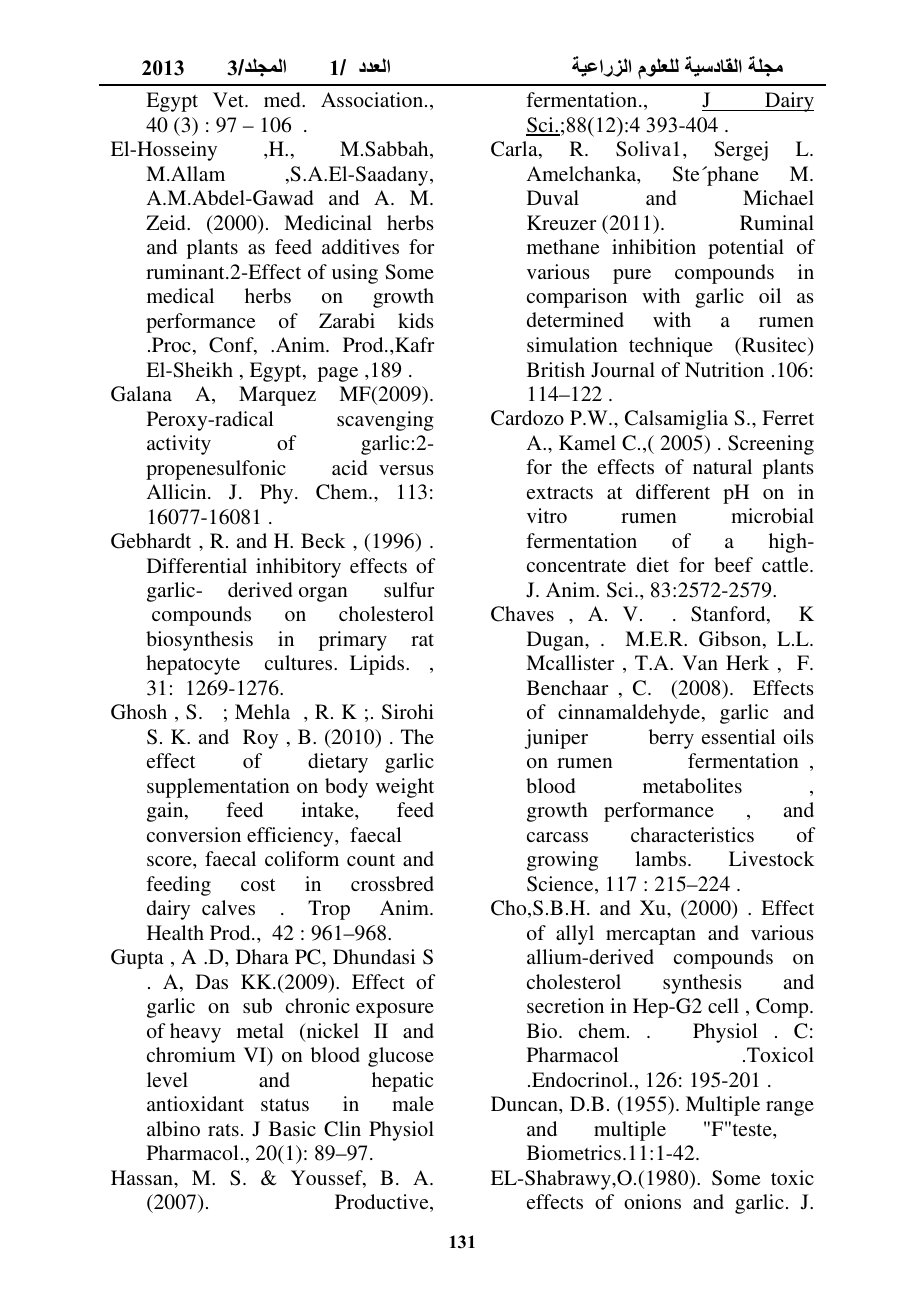 This screenshot has width=924, height=1308. I want to click on Vet, so click(229, 99).
